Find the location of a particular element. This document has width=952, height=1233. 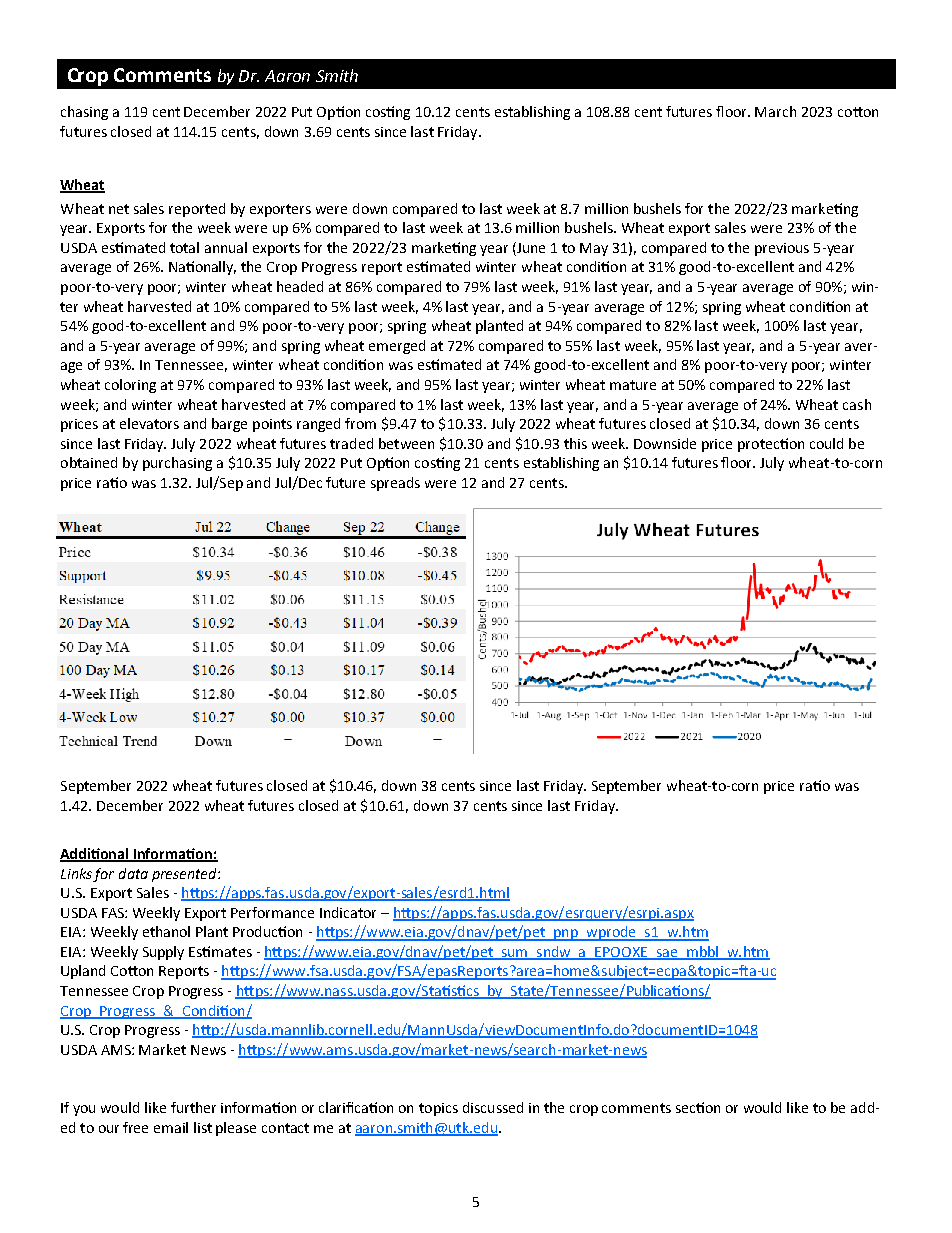

May is located at coordinates (594, 249).
